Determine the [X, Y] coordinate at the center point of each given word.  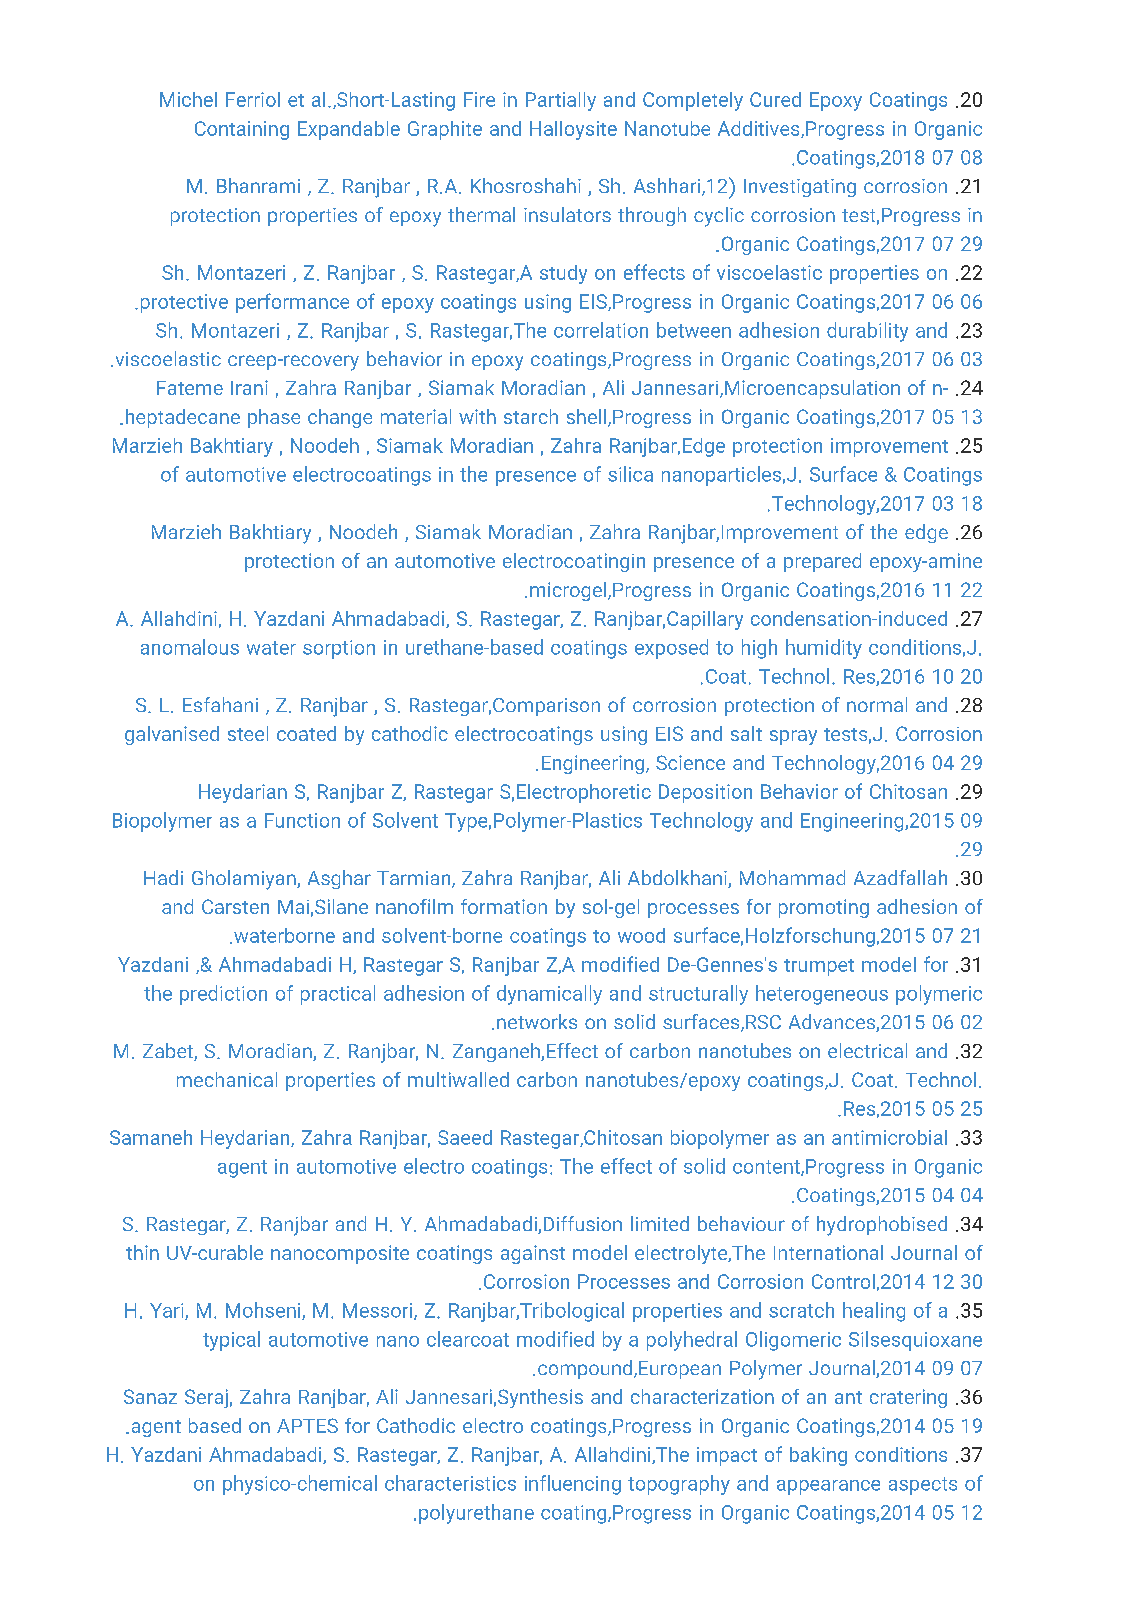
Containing [242, 130]
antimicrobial [889, 1137]
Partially [561, 101]
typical [231, 1341]
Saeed [465, 1137]
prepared [822, 562]
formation [504, 906]
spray [793, 737]
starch [531, 416]
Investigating [800, 188]
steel [248, 733]
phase [274, 418]
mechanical [227, 1079]
